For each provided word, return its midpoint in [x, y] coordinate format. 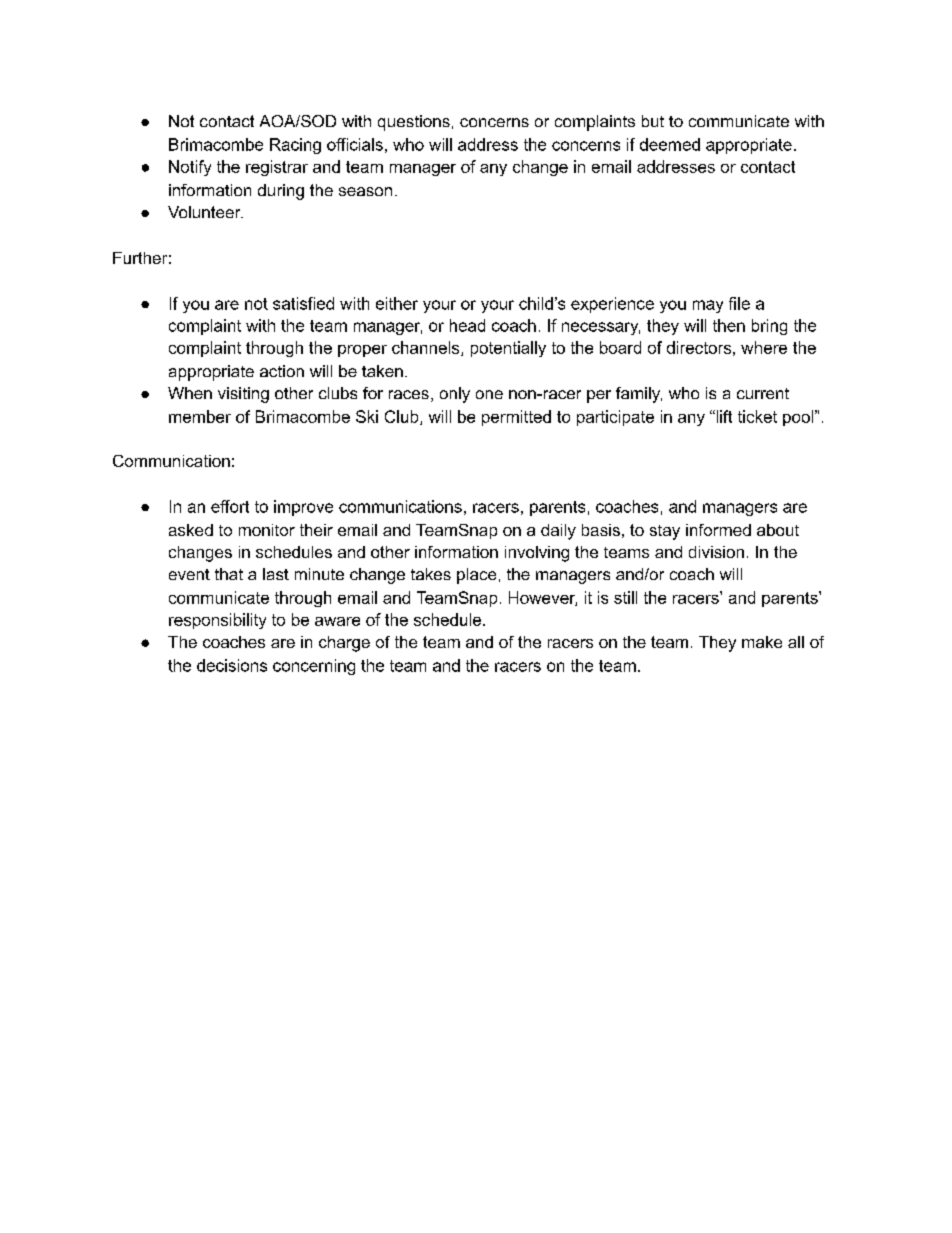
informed [718, 530]
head [467, 325]
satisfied [303, 303]
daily [558, 532]
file [739, 303]
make [762, 642]
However [543, 598]
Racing [295, 146]
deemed [670, 144]
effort [230, 506]
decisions [232, 665]
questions [414, 123]
